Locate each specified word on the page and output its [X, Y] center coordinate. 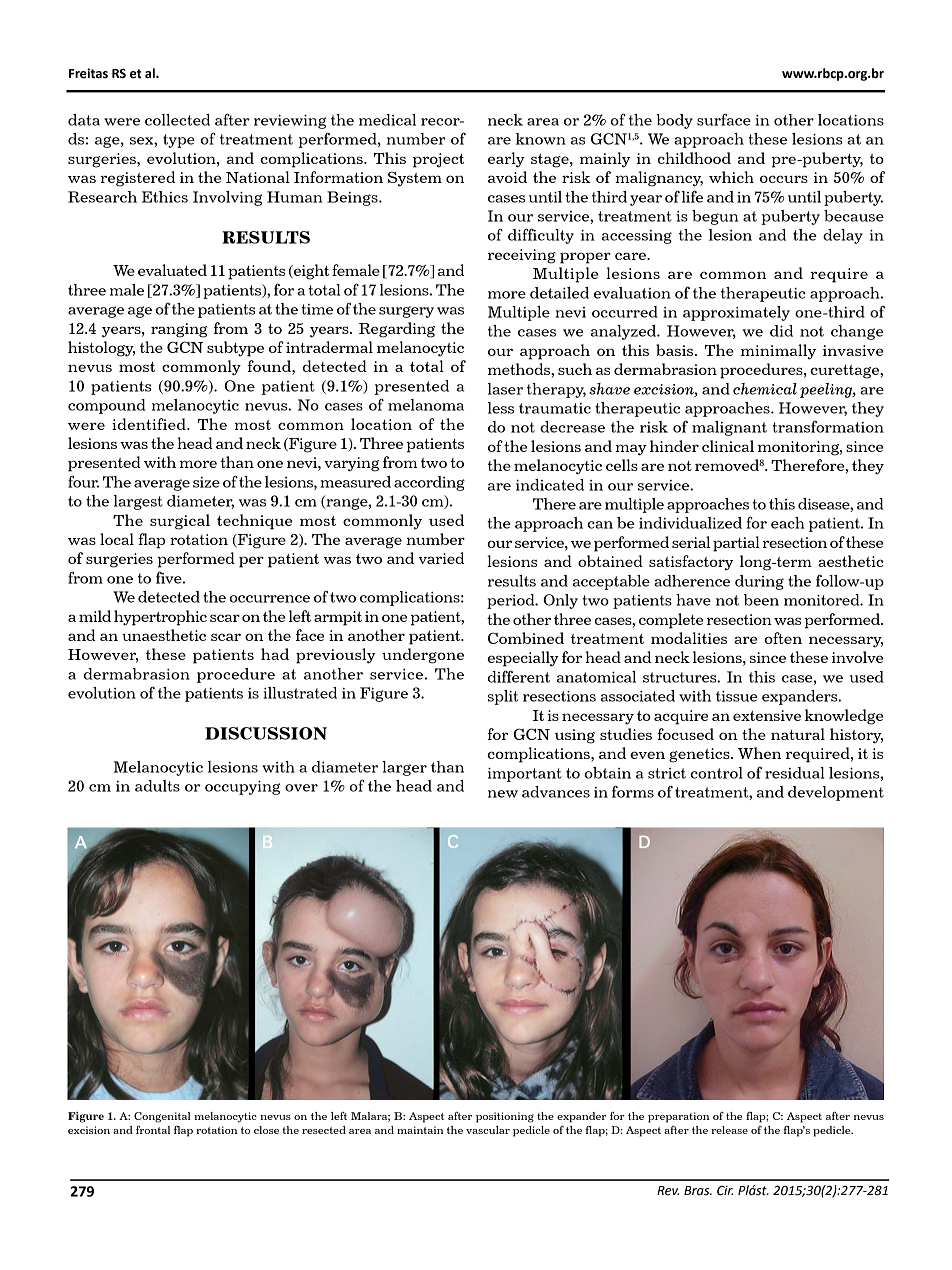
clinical [728, 446]
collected [177, 120]
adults [157, 786]
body [674, 121]
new [503, 794]
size [206, 482]
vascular [488, 1130]
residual [794, 773]
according [429, 483]
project [438, 160]
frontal [153, 1130]
